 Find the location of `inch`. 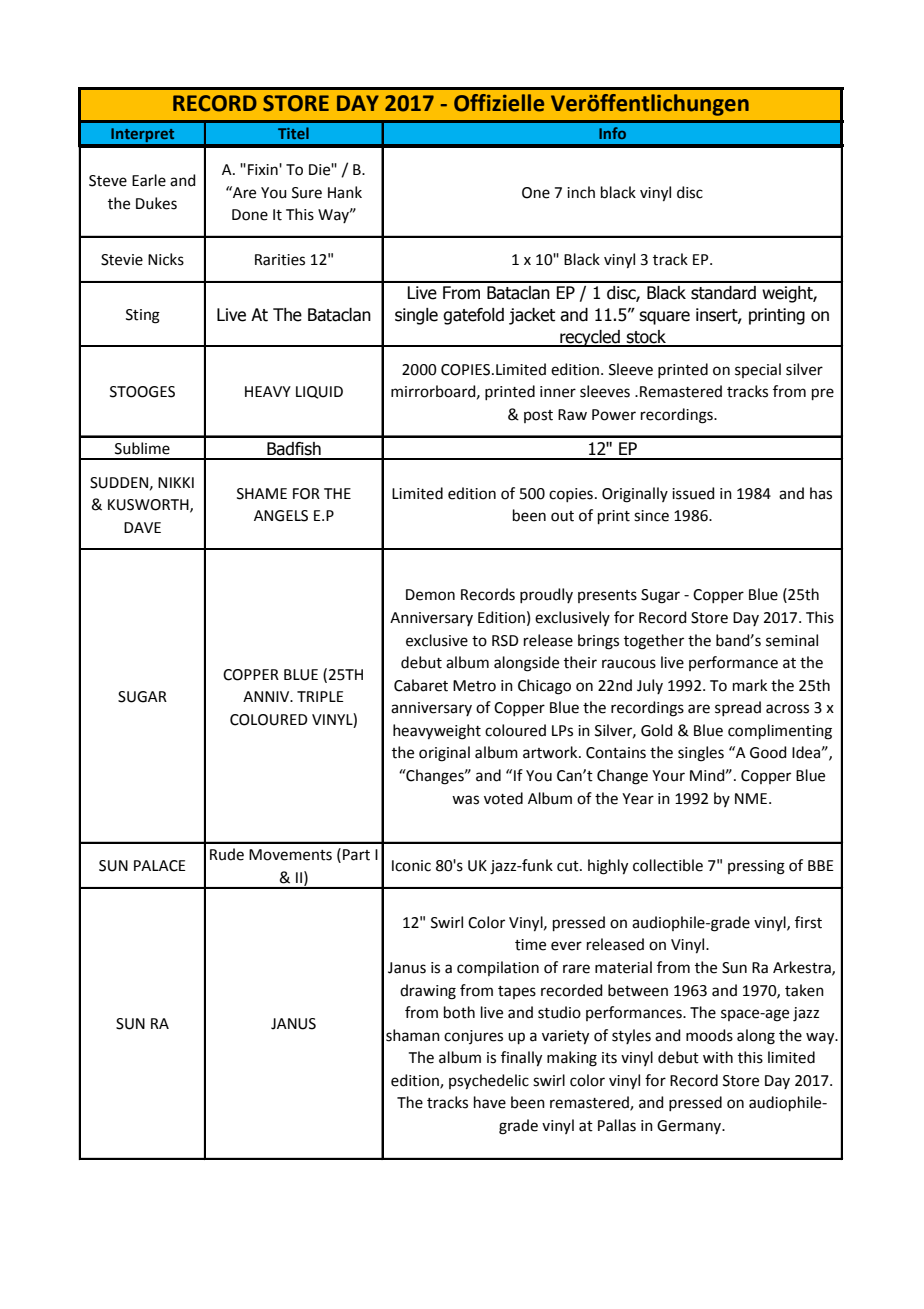

inch is located at coordinates (581, 192).
